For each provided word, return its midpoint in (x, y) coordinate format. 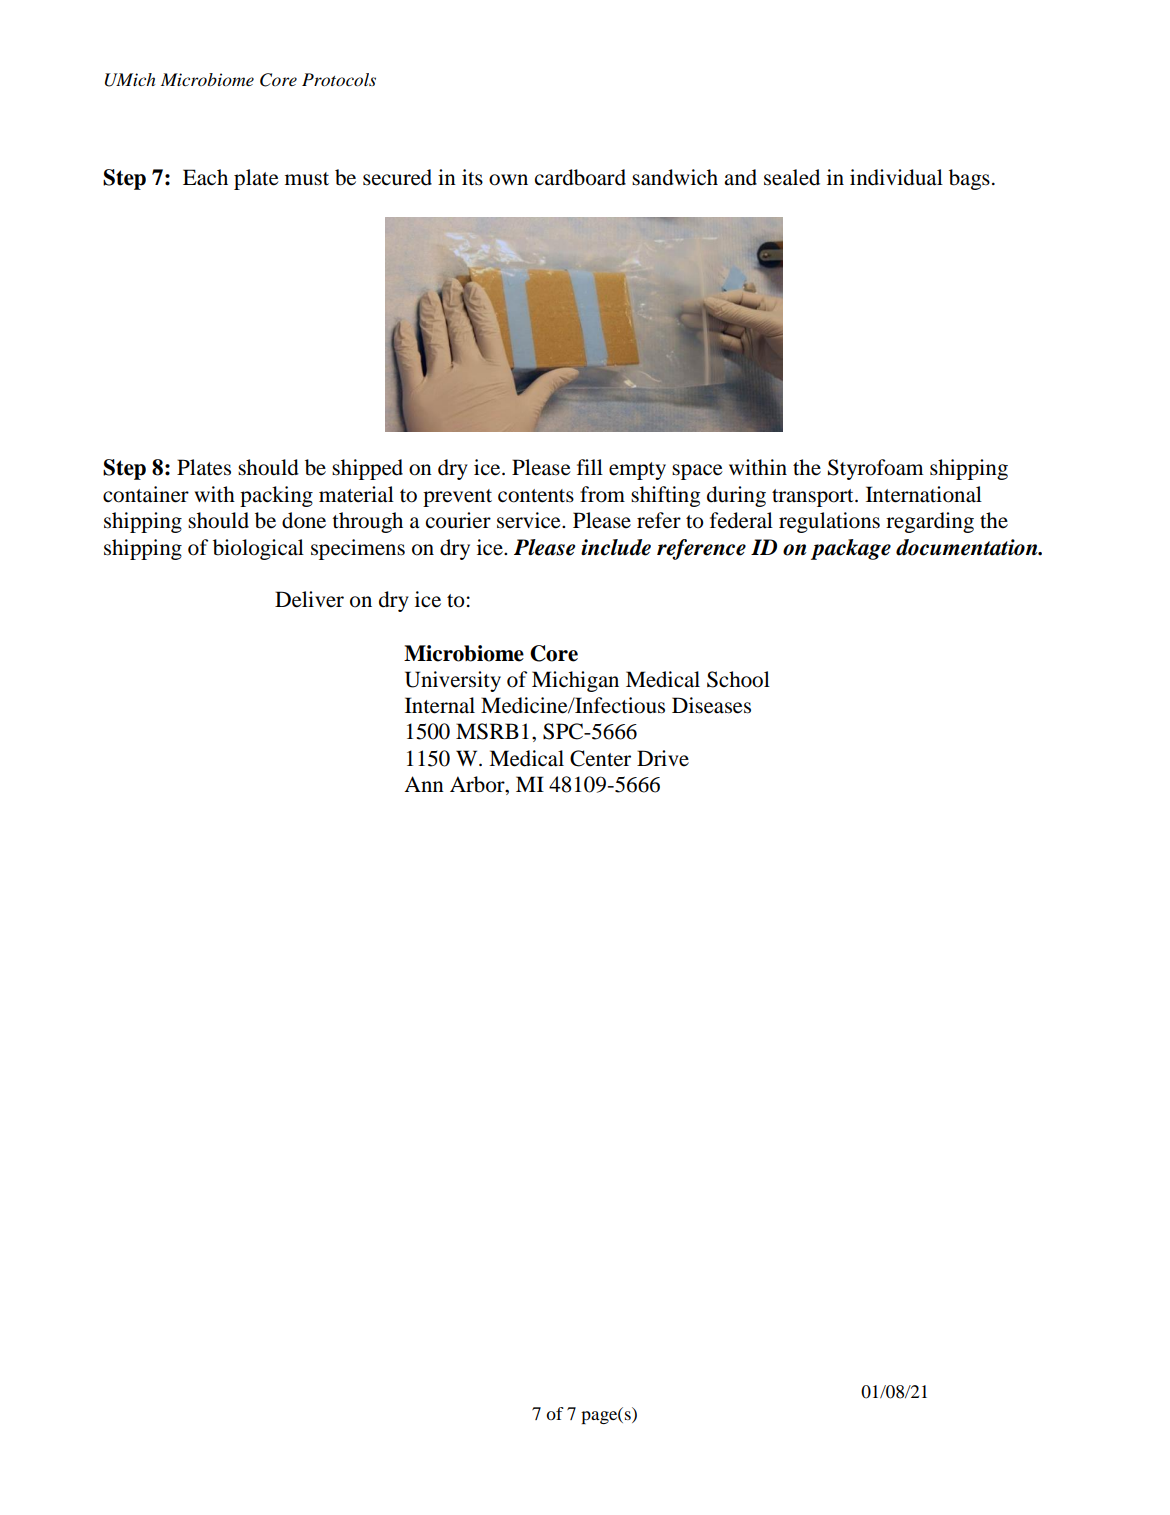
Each (205, 177)
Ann (424, 784)
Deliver (309, 599)
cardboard (580, 177)
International (924, 494)
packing (276, 496)
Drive (663, 758)
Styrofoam (876, 469)
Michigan (575, 681)
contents (536, 496)
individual (896, 177)
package (851, 549)
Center (600, 758)
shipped (367, 469)
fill (590, 467)
